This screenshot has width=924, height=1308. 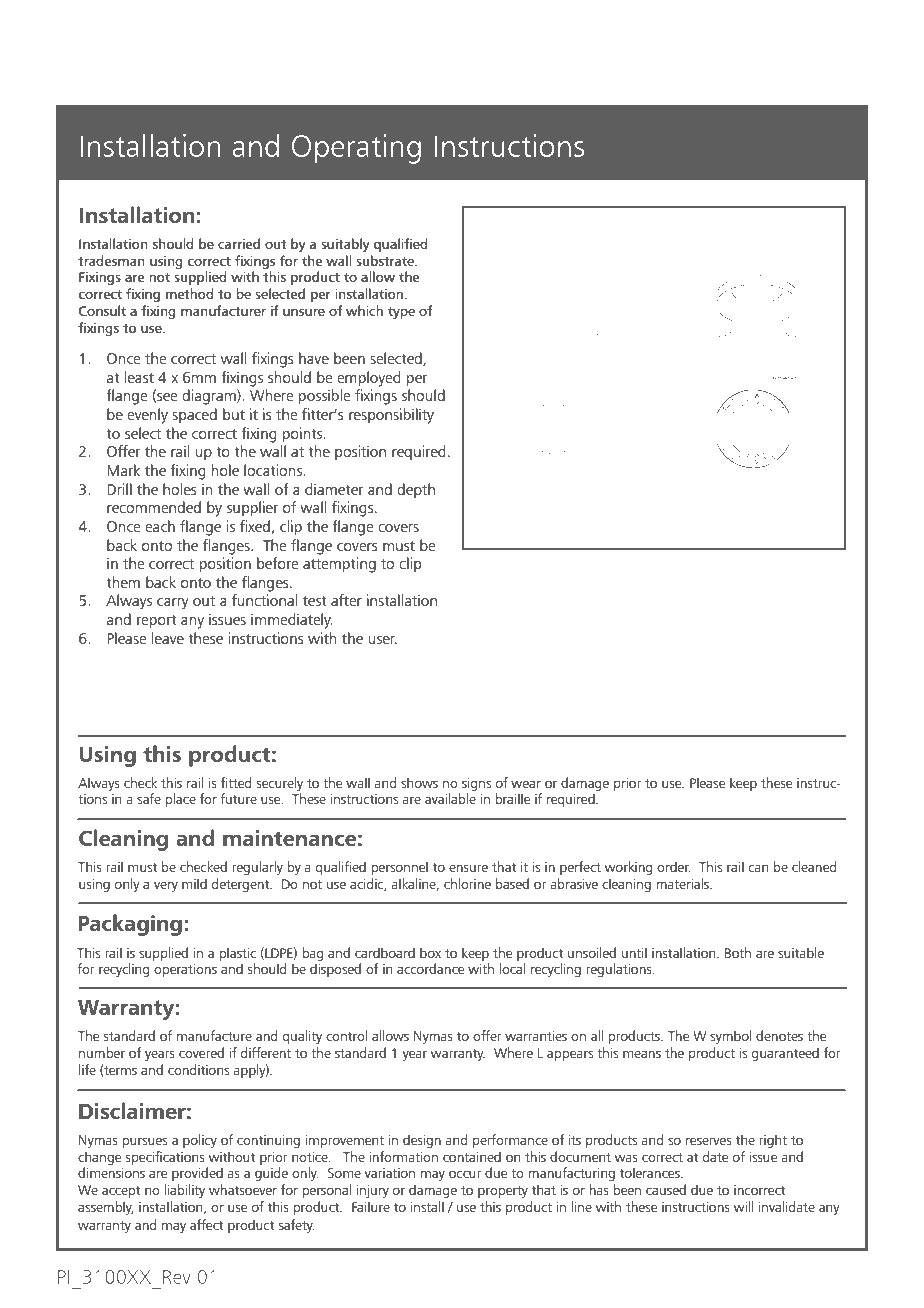 What do you see at coordinates (430, 952) in the screenshot?
I see `box` at bounding box center [430, 952].
